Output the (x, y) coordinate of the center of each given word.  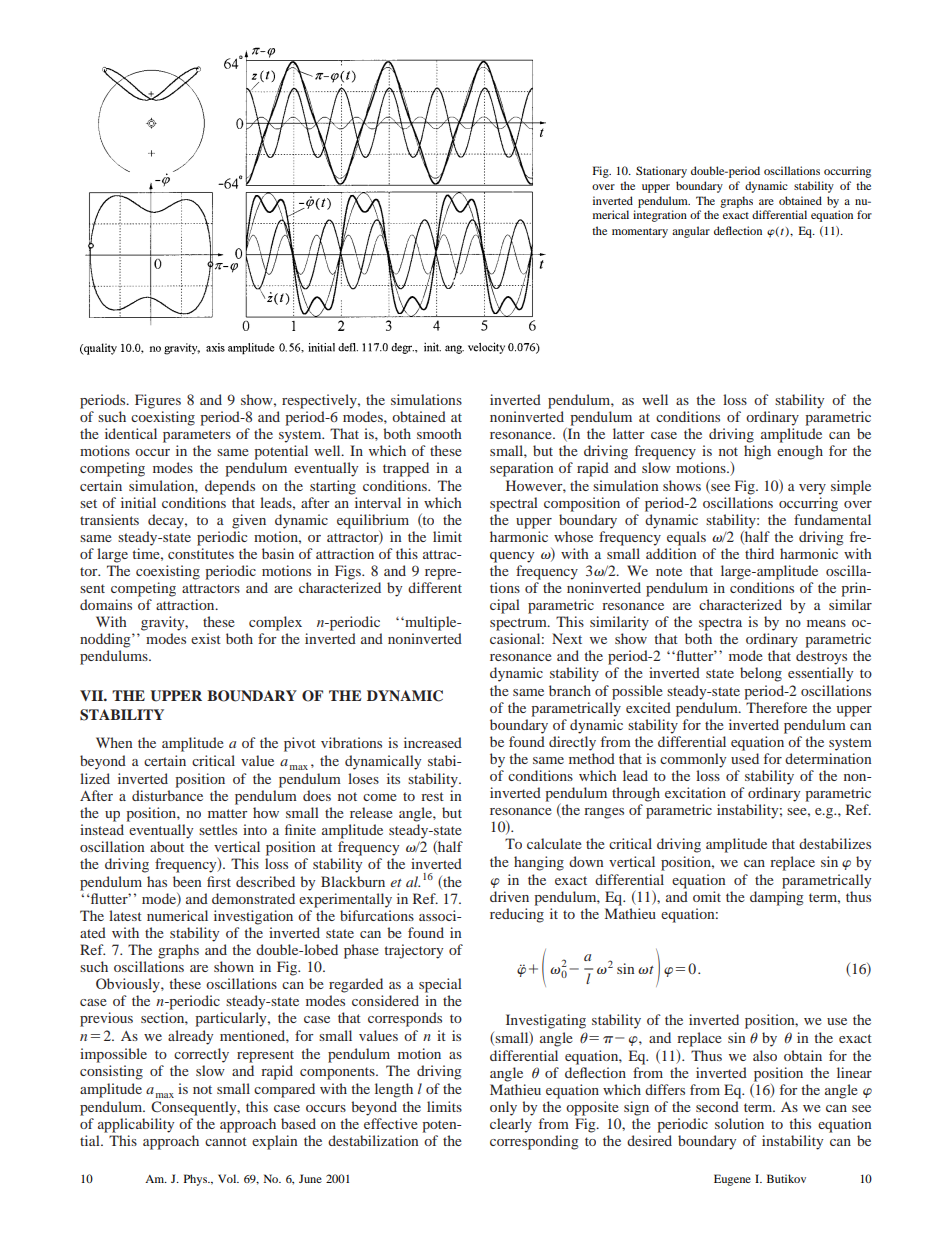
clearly (511, 1125)
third (759, 553)
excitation (695, 792)
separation (521, 469)
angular (691, 232)
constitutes (201, 553)
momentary (640, 233)
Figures (158, 401)
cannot (226, 1141)
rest (432, 796)
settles (218, 829)
